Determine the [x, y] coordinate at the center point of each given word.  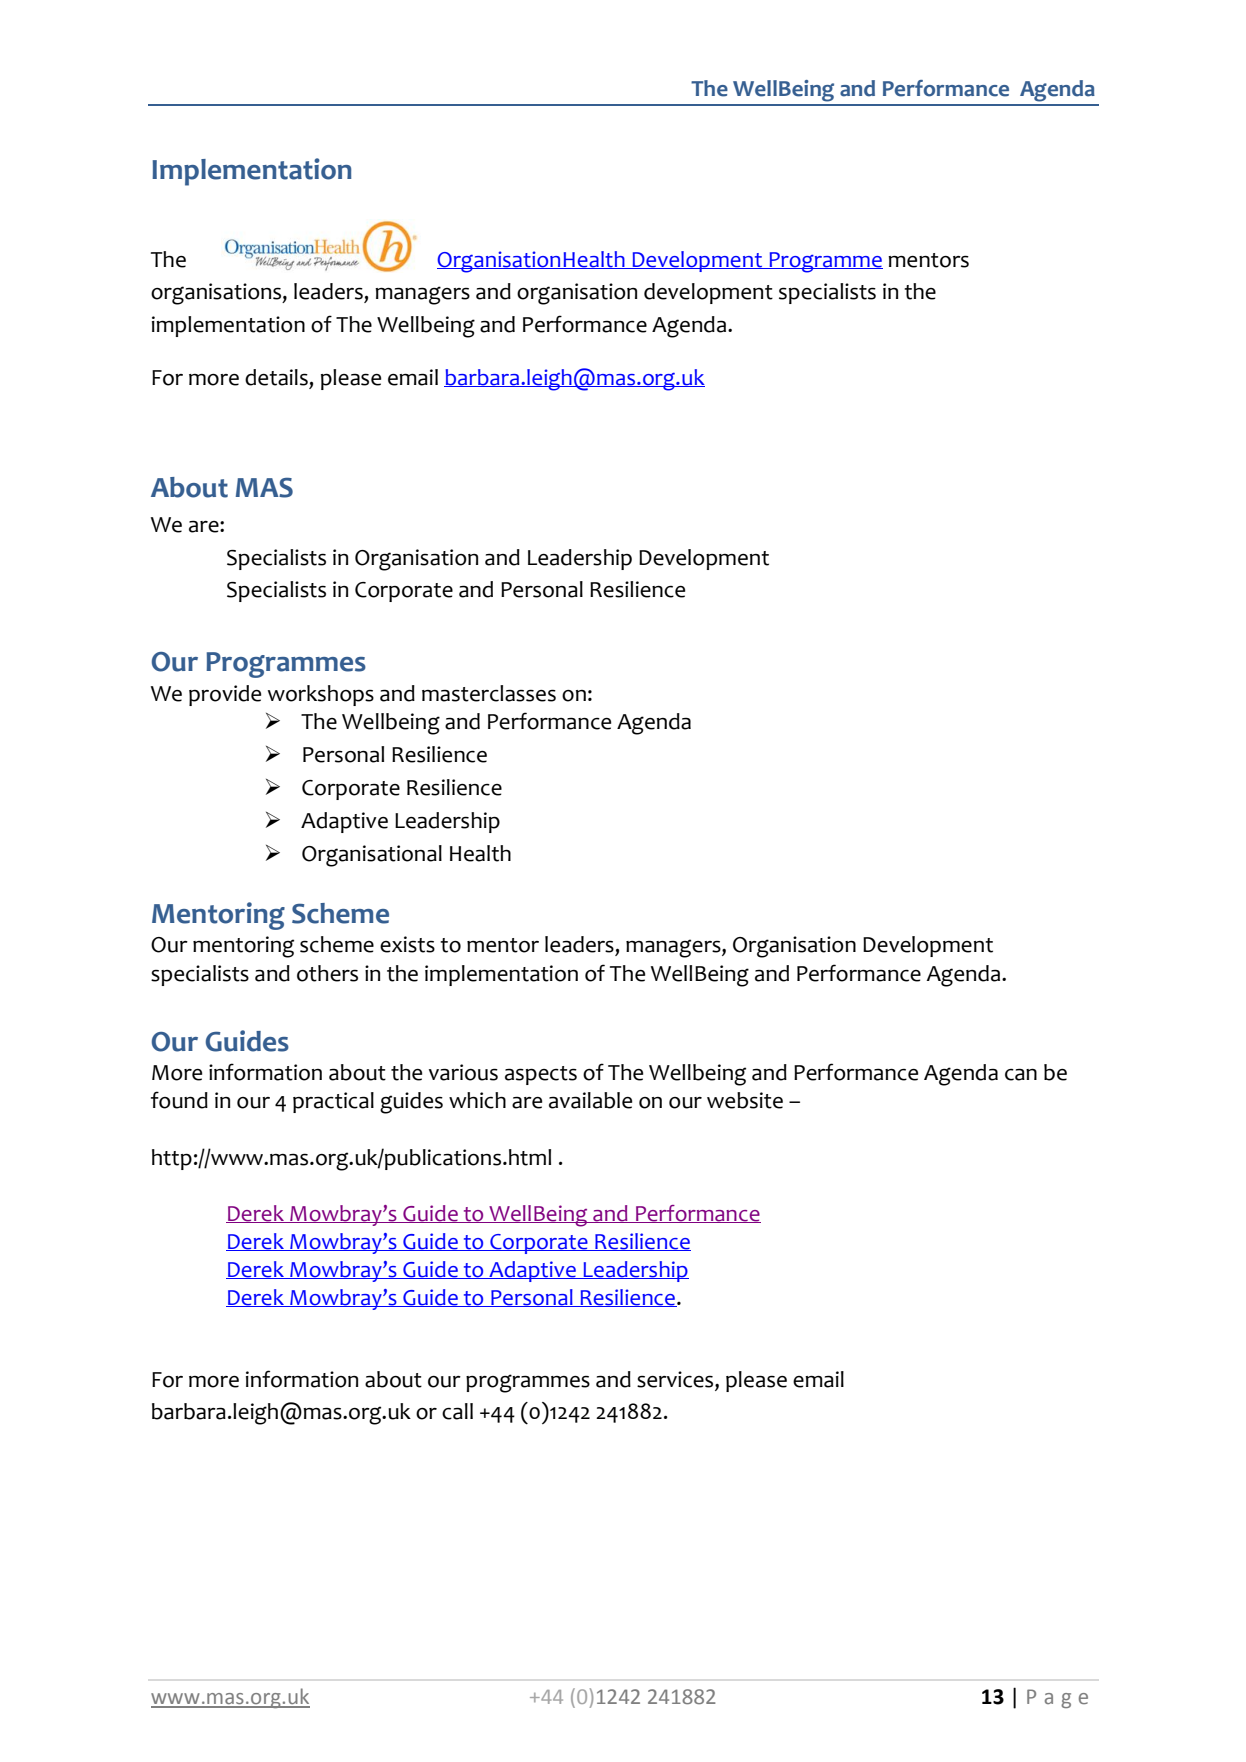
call [457, 1411]
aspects [541, 1075]
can [1021, 1074]
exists [407, 944]
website [745, 1100]
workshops [321, 695]
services [676, 1379]
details [276, 377]
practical [333, 1102]
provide [225, 695]
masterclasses [489, 693]
